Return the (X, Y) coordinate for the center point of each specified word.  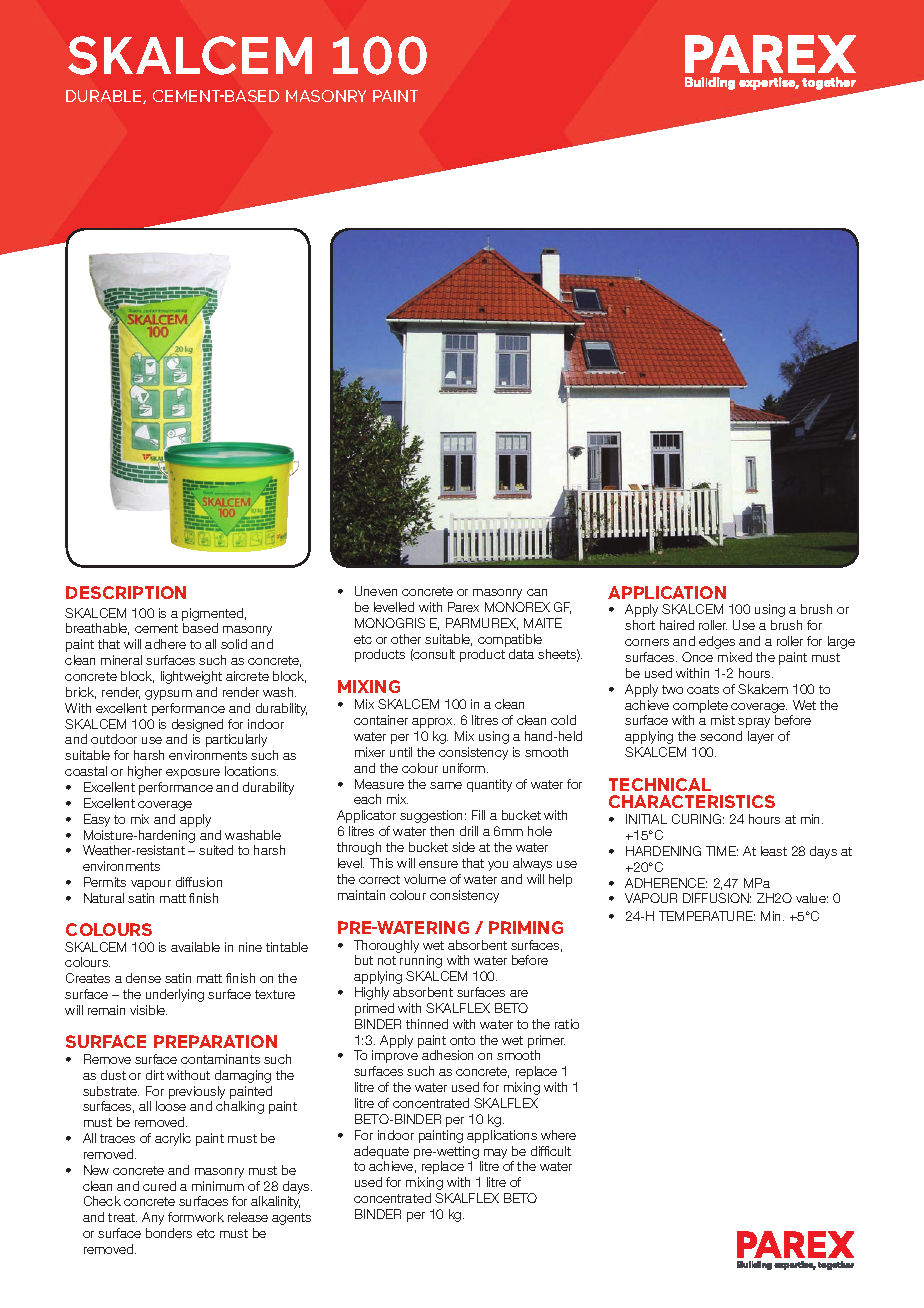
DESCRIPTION (126, 592)
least (774, 851)
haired (677, 625)
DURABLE (105, 97)
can (537, 592)
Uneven (376, 591)
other (406, 639)
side (463, 847)
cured (159, 1186)
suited (216, 850)
